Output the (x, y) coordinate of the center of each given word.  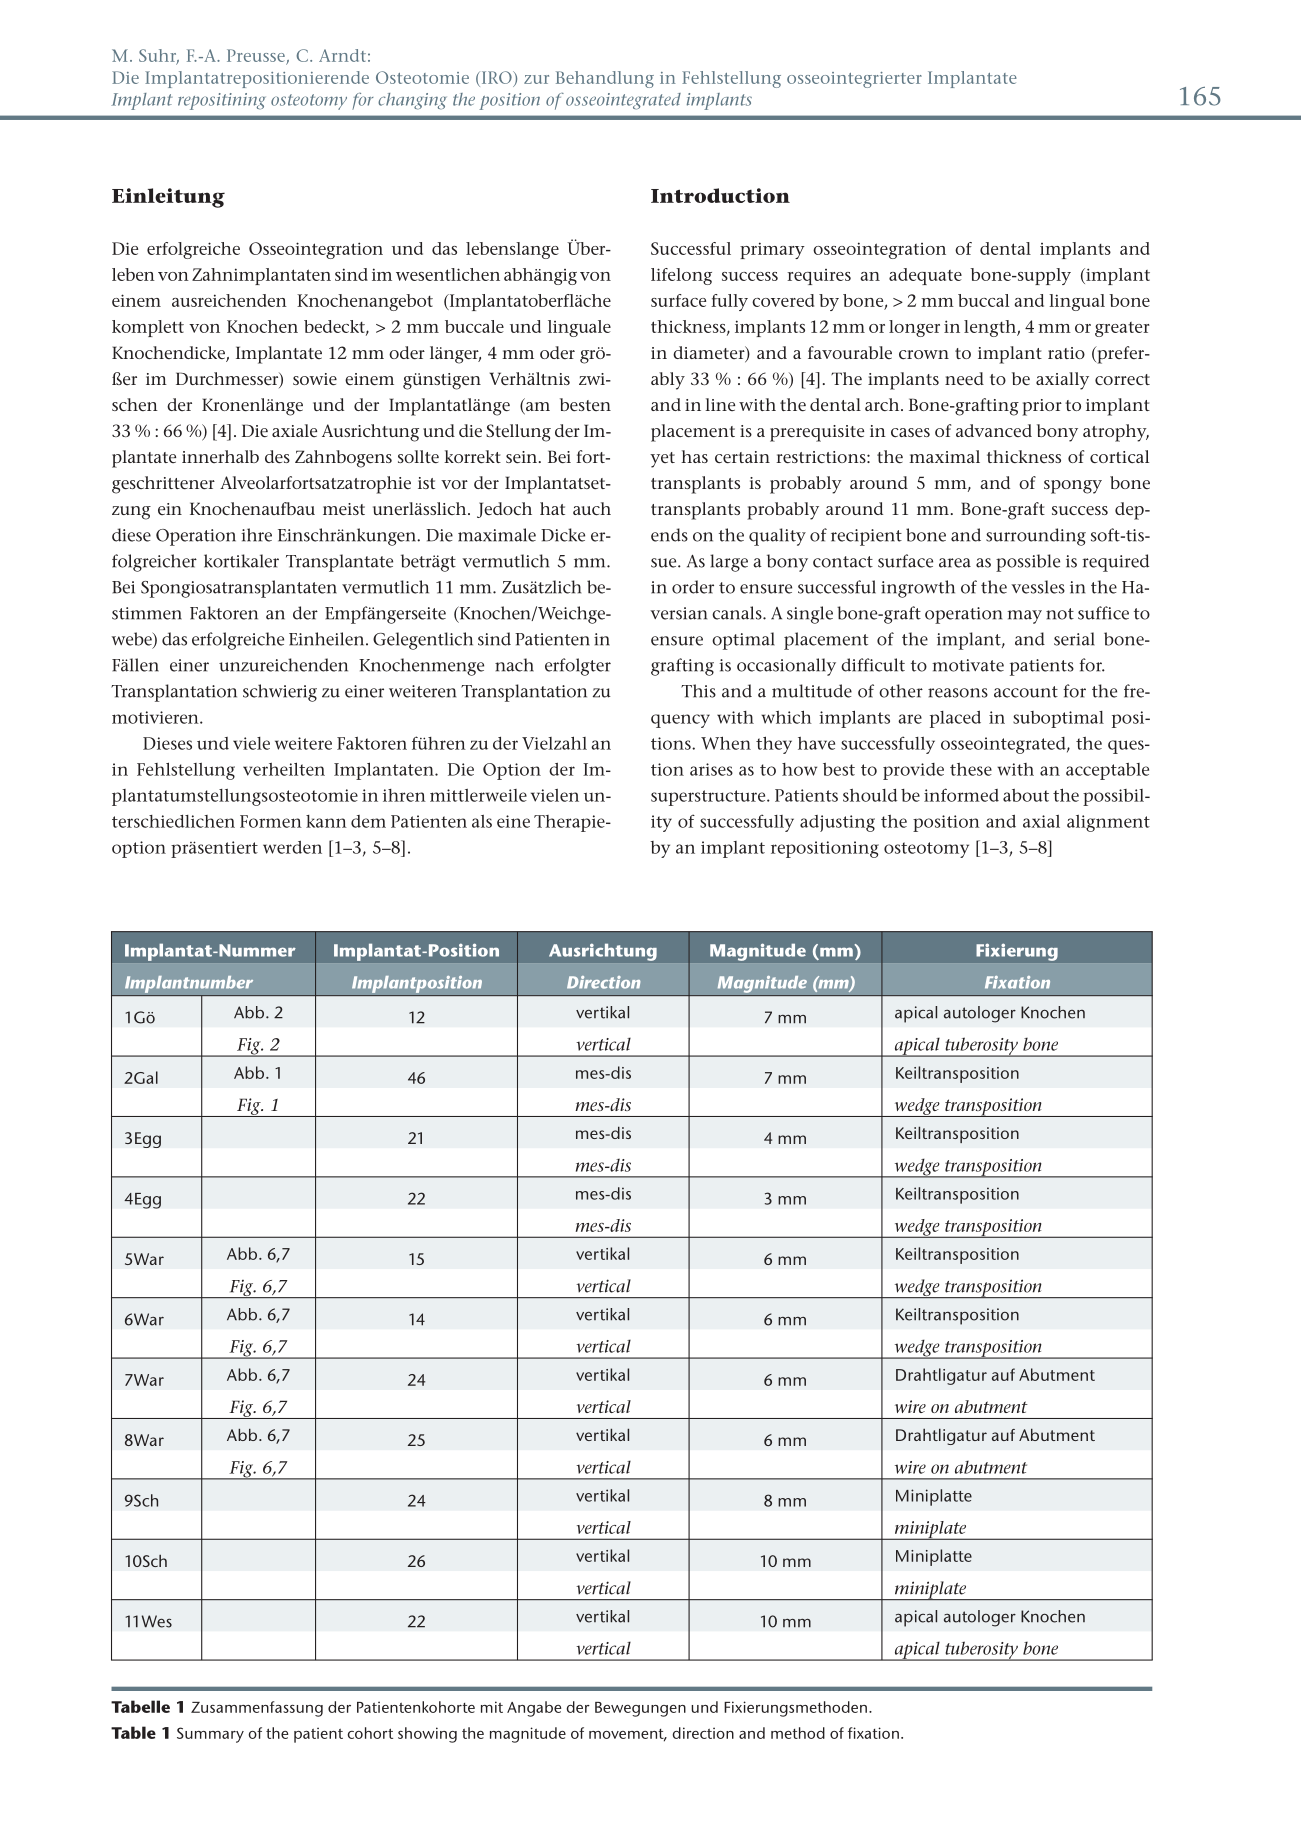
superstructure (709, 798)
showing (427, 1735)
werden (292, 847)
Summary (210, 1735)
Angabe (534, 1709)
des (277, 456)
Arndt (342, 55)
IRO (498, 77)
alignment (1108, 823)
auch (592, 508)
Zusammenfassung (257, 1709)
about (1026, 795)
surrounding (1036, 537)
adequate (925, 276)
